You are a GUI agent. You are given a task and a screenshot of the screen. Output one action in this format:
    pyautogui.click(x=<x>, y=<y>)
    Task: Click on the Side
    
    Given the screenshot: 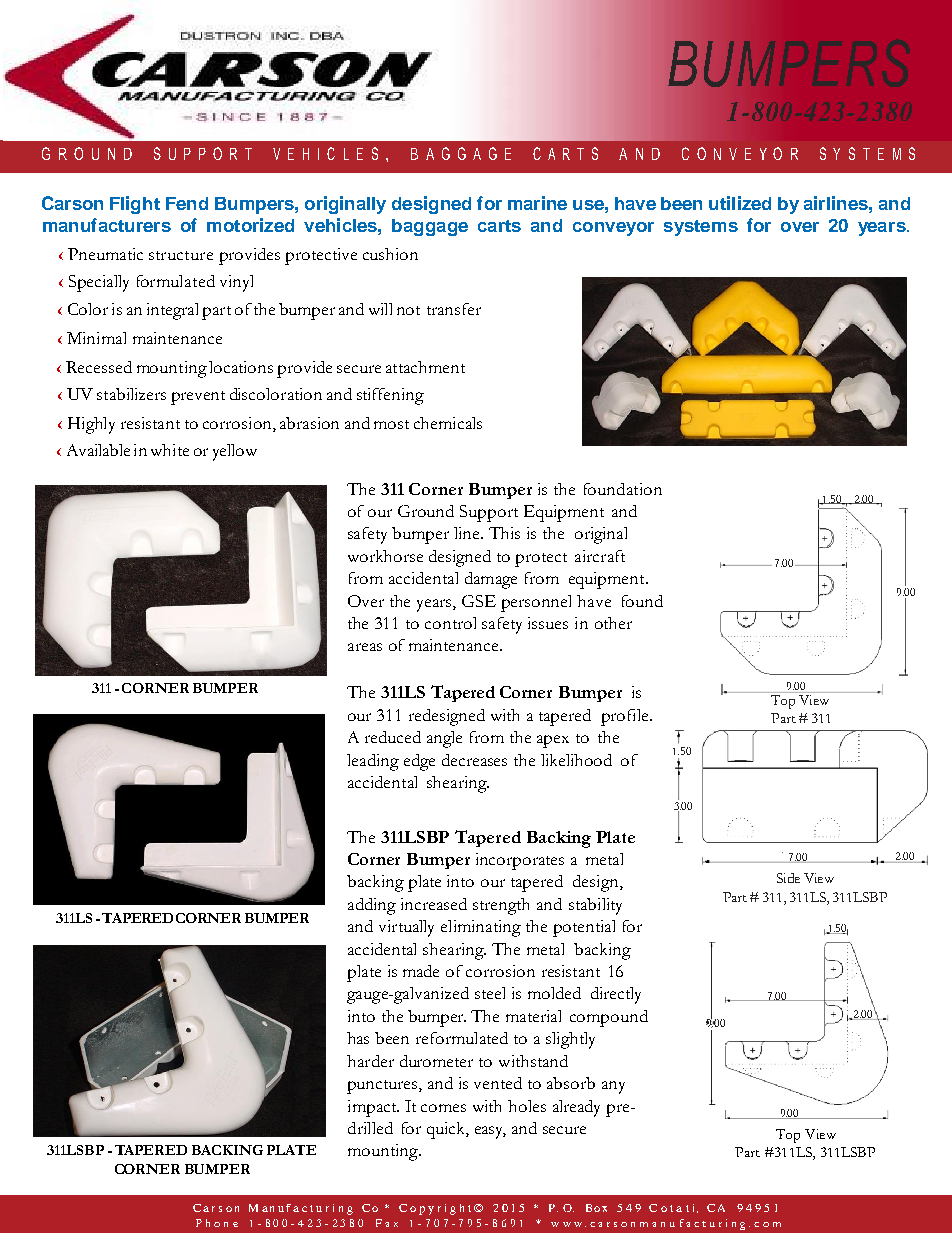 What is the action you would take?
    pyautogui.click(x=788, y=878)
